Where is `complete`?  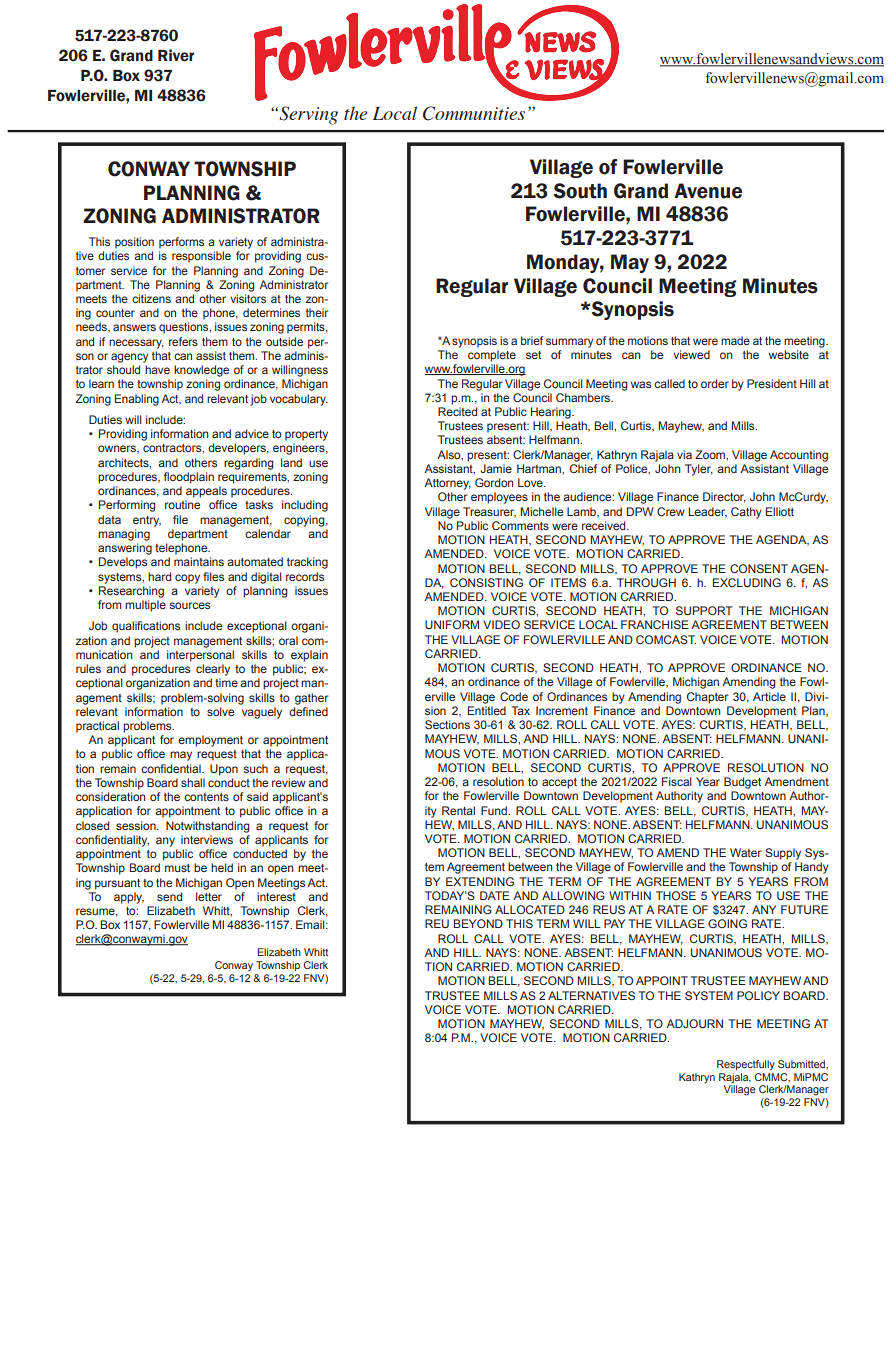
complete is located at coordinates (492, 356).
